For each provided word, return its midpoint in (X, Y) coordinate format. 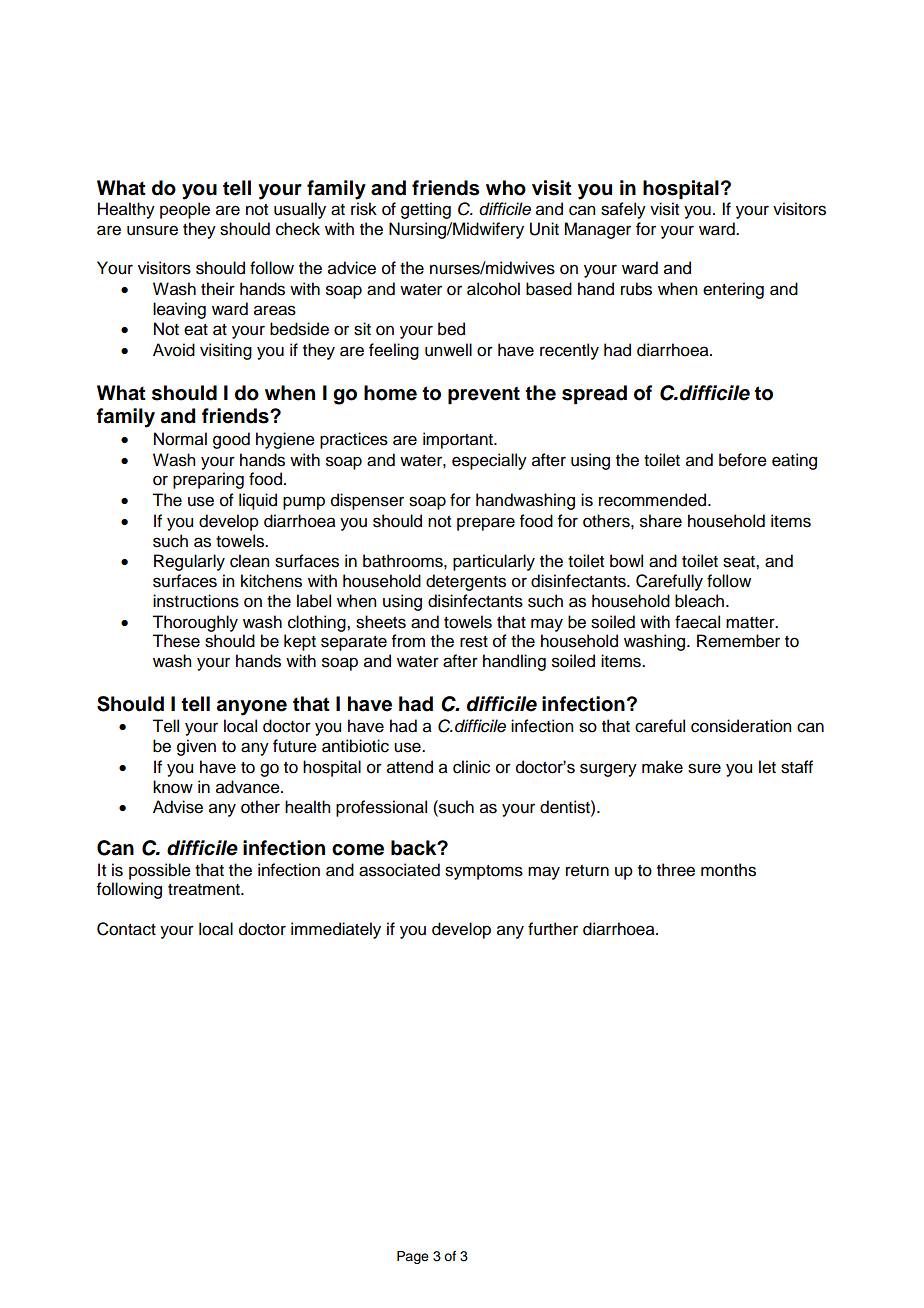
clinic (471, 767)
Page (413, 1257)
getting (426, 210)
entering (733, 290)
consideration (741, 726)
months (728, 870)
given (196, 747)
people (185, 210)
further (553, 929)
